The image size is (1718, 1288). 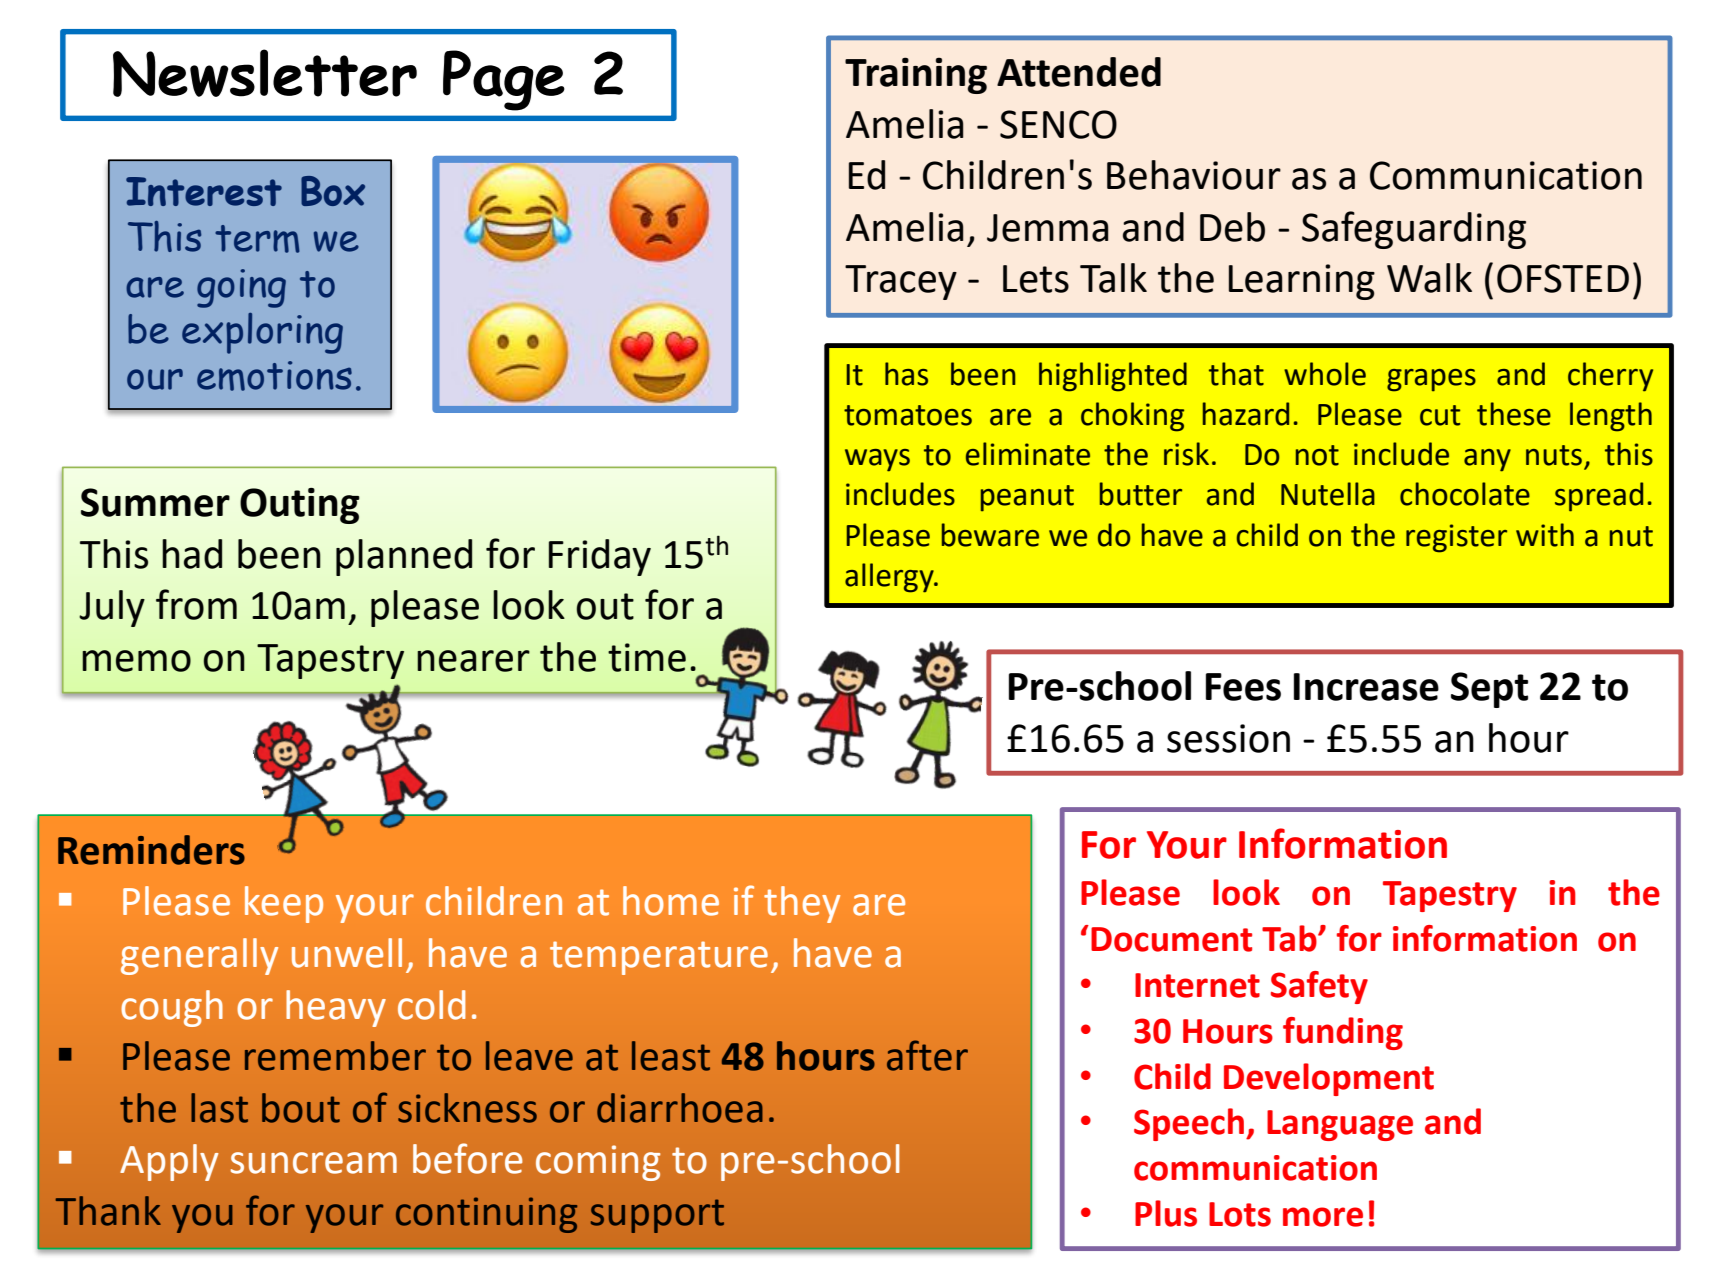 I want to click on time, so click(x=647, y=657).
